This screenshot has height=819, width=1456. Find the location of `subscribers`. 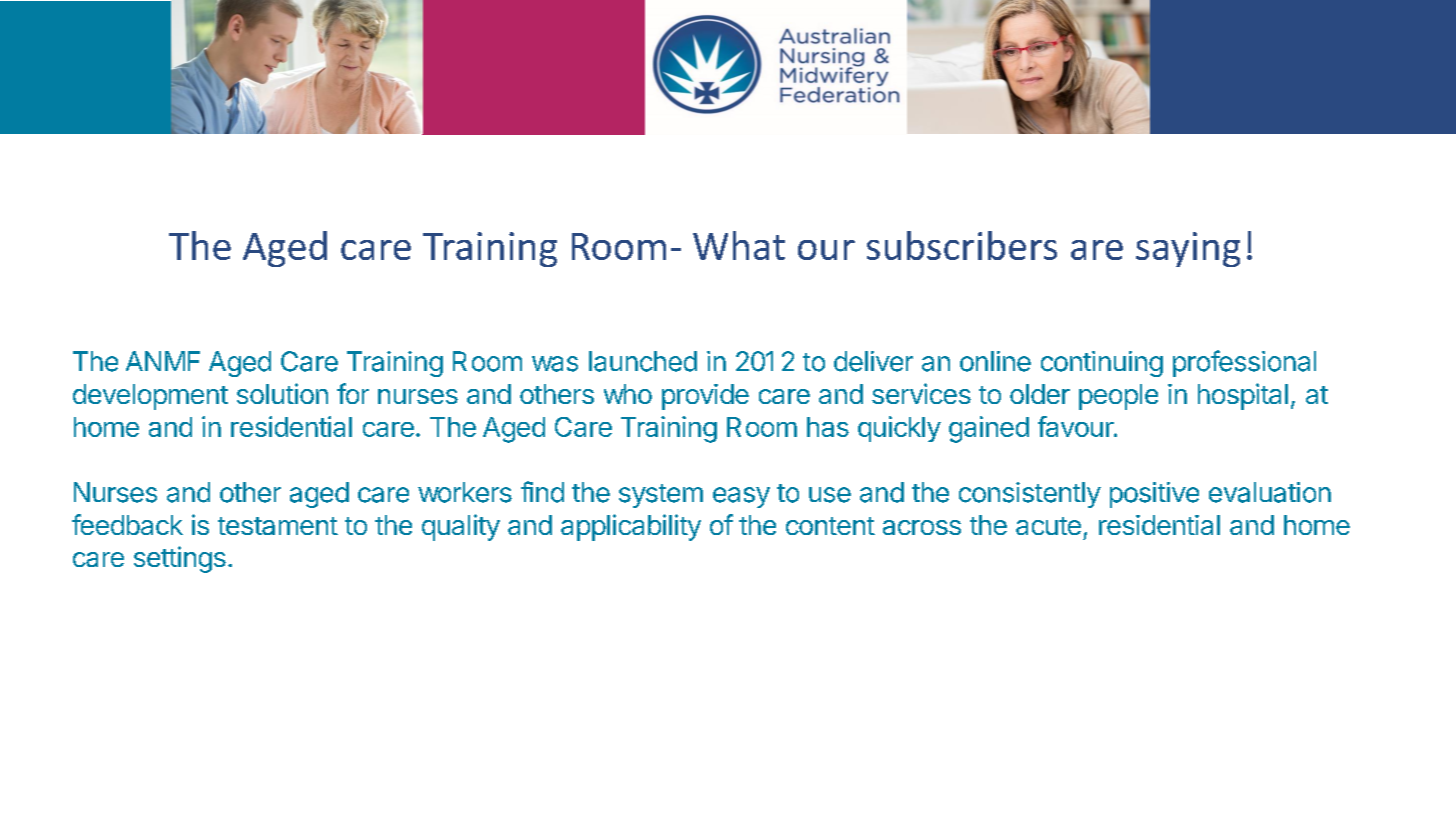

subscribers is located at coordinates (962, 245).
